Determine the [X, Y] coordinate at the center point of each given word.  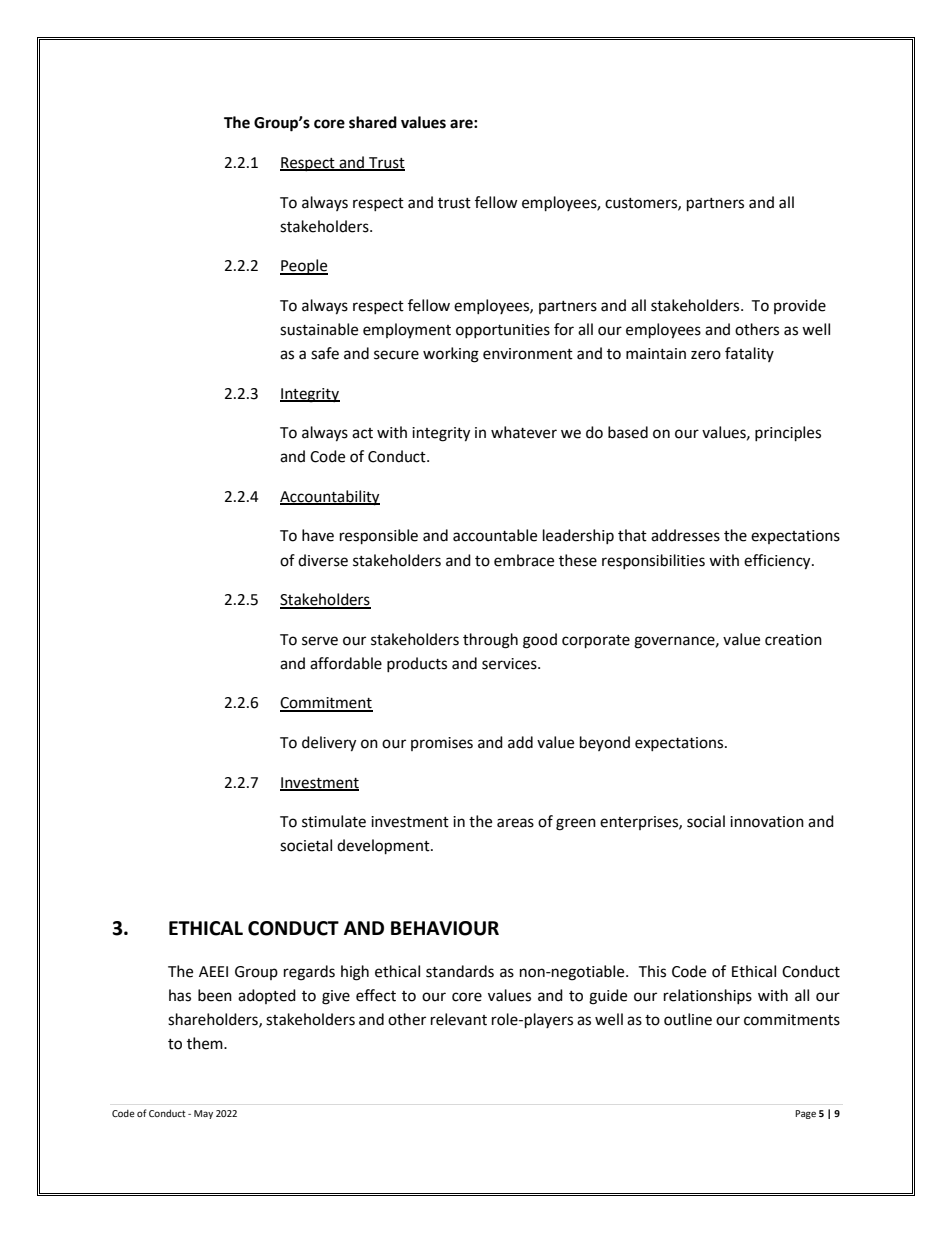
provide [800, 306]
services [510, 664]
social [706, 821]
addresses [685, 535]
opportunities [503, 331]
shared [373, 122]
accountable [495, 535]
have [318, 535]
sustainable [319, 329]
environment [528, 354]
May [203, 1114]
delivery [329, 744]
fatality [749, 354]
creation [793, 640]
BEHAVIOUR [445, 928]
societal [306, 845]
